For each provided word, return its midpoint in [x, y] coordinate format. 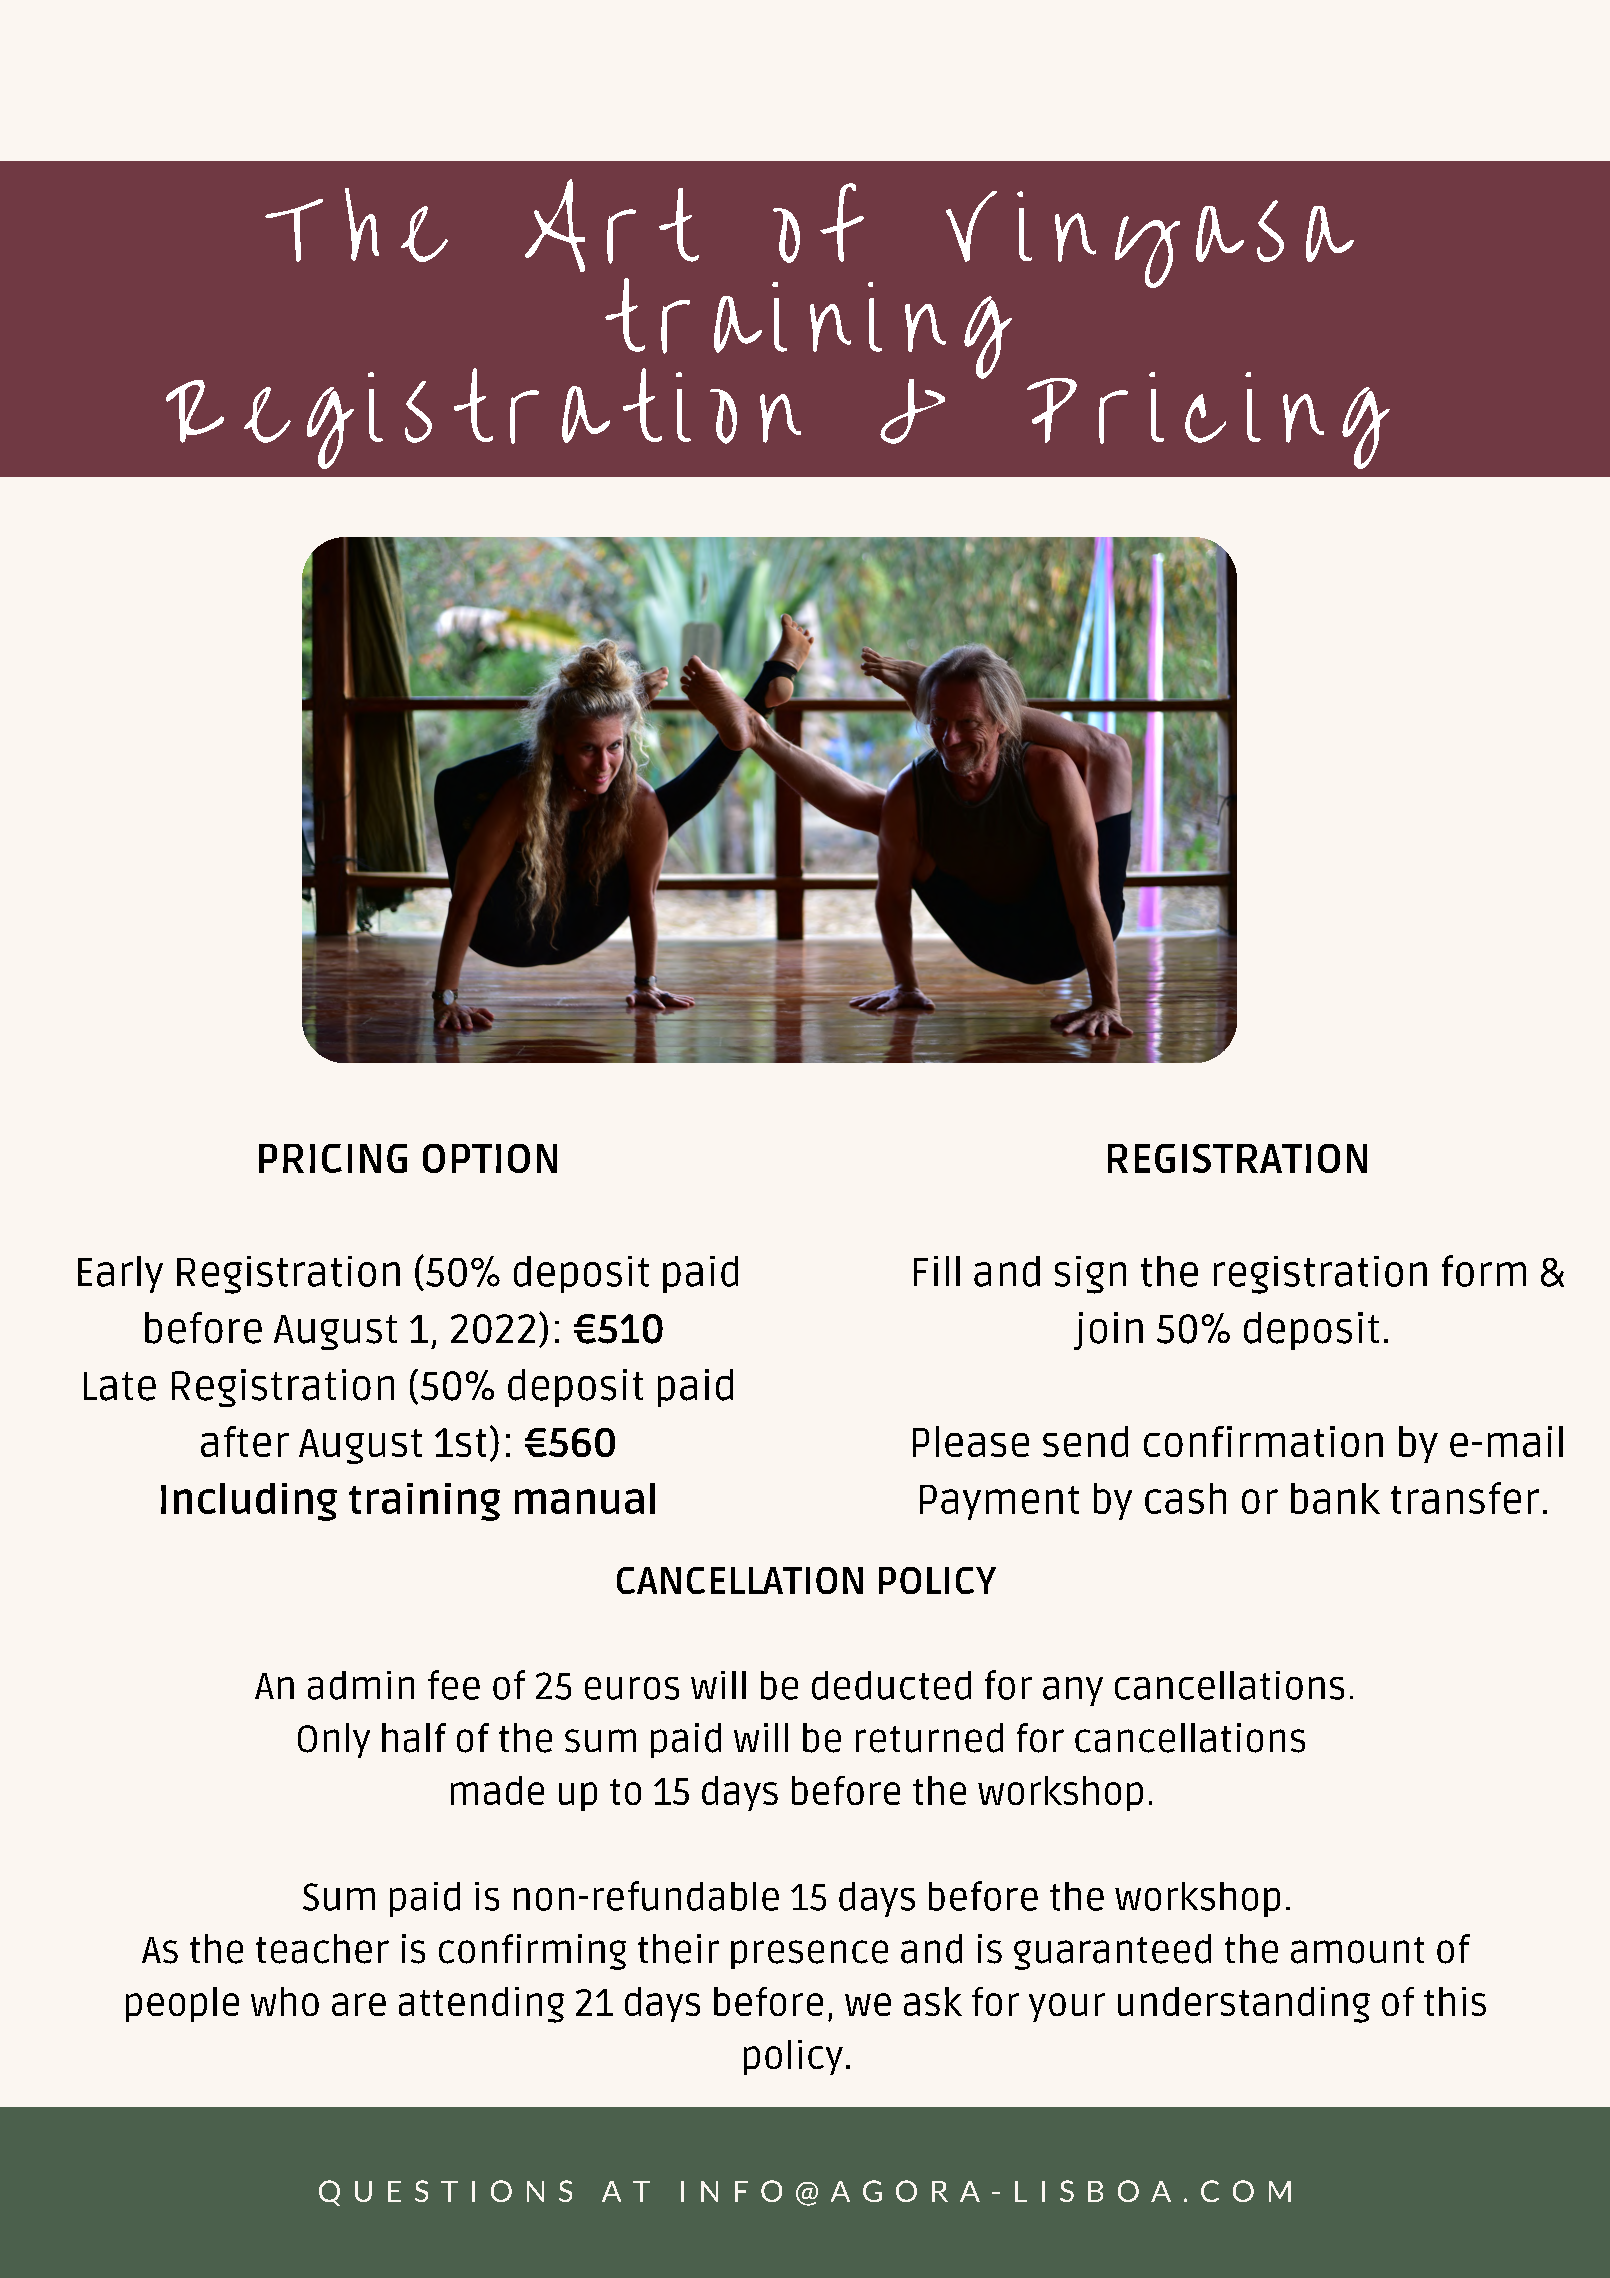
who [285, 2001]
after [245, 1441]
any [1073, 1691]
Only [334, 1740]
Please [971, 1441]
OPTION [490, 1158]
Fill [937, 1271]
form [1484, 1271]
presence [809, 1954]
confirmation [1263, 1441]
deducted [891, 1685]
